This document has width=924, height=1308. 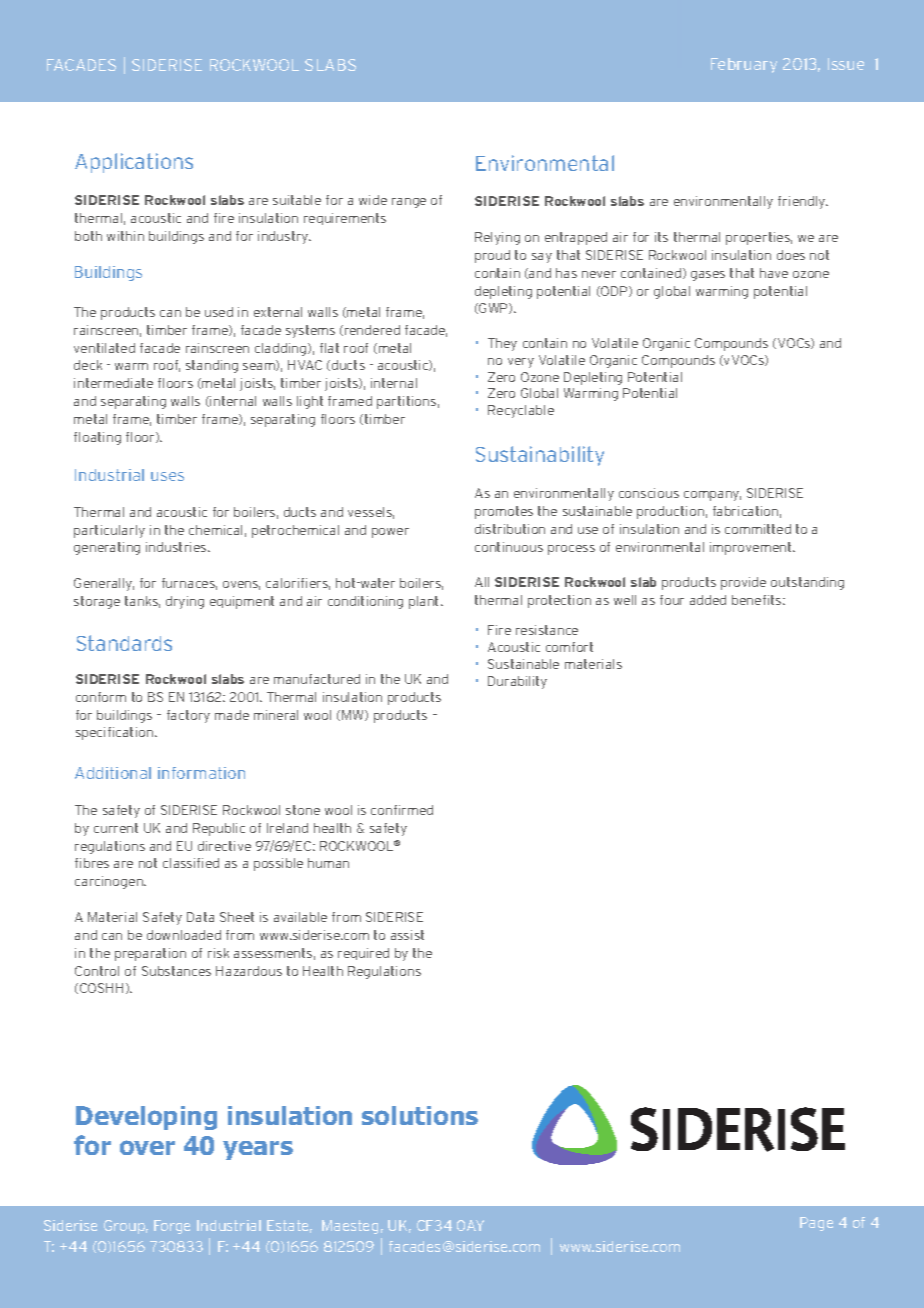 I want to click on have, so click(x=774, y=273).
